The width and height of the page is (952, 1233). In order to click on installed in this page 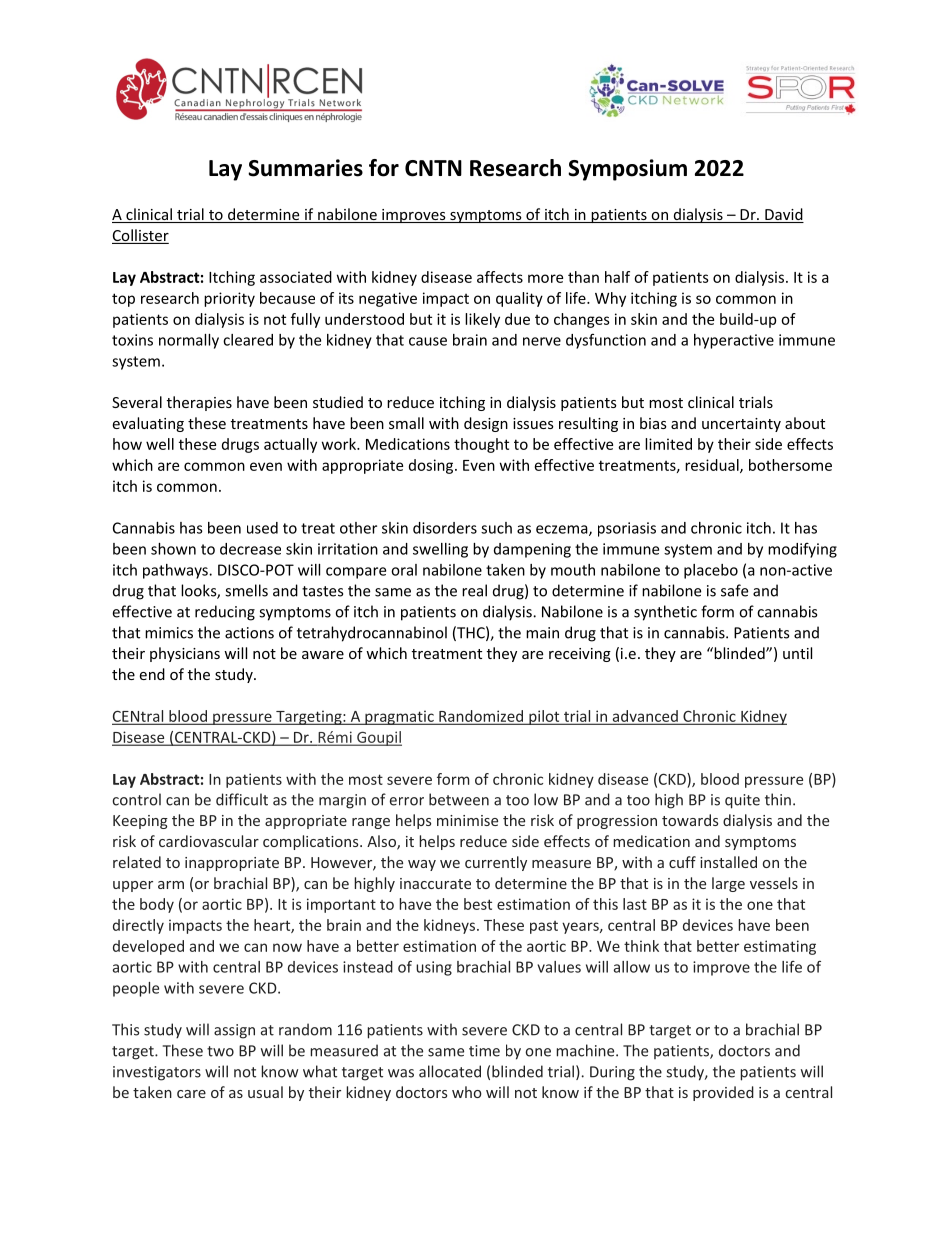, I will do `click(728, 862)`.
